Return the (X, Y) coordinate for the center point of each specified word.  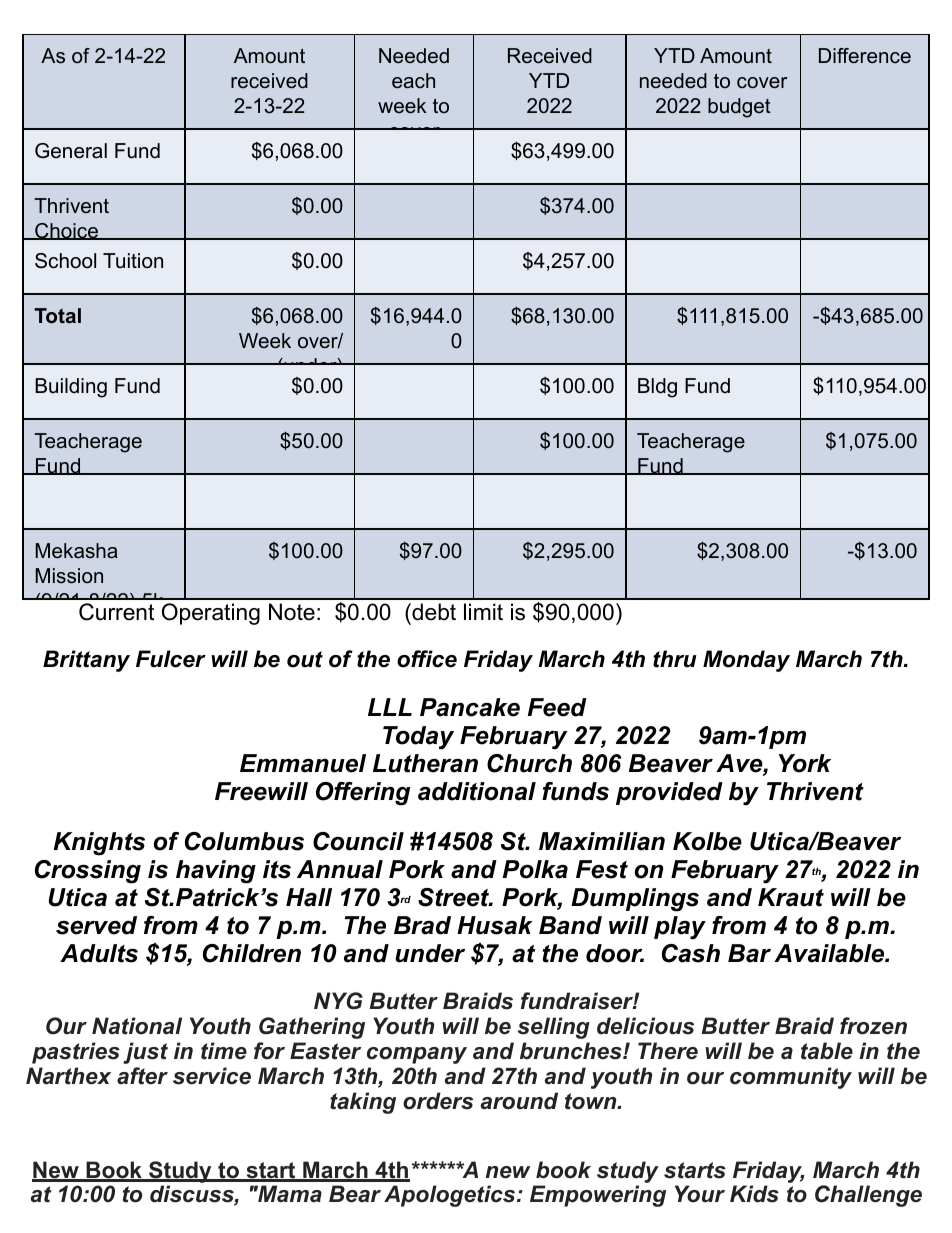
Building (71, 388)
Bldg (657, 388)
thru (675, 659)
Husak (495, 925)
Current (116, 612)
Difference (865, 56)
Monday (746, 661)
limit (483, 611)
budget (739, 108)
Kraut (791, 897)
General (71, 151)
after (142, 1076)
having (216, 872)
